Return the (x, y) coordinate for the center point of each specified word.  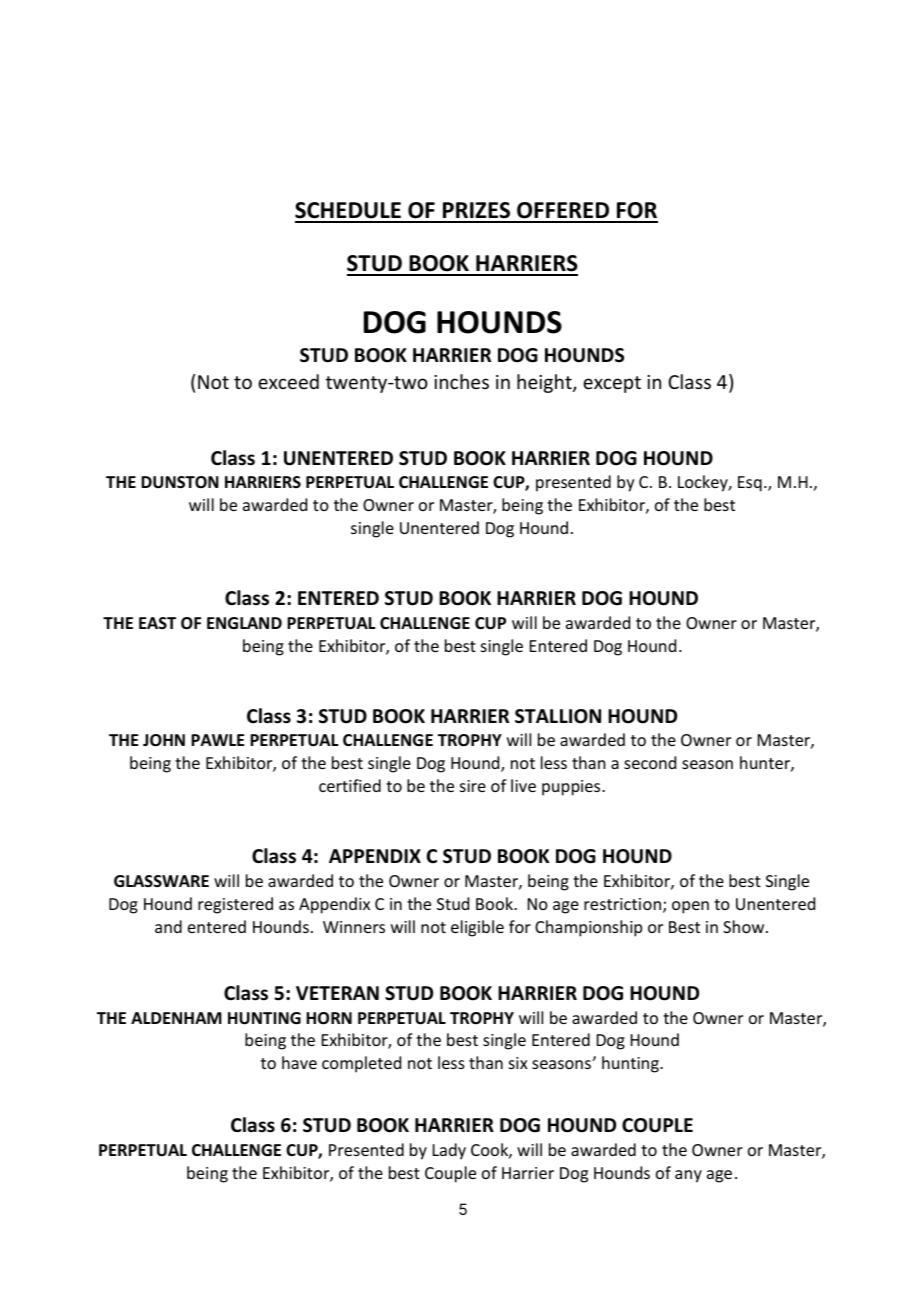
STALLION (558, 716)
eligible (477, 928)
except (612, 384)
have (299, 1062)
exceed (288, 381)
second (650, 762)
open (690, 907)
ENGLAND (244, 623)
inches (461, 381)
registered (235, 905)
